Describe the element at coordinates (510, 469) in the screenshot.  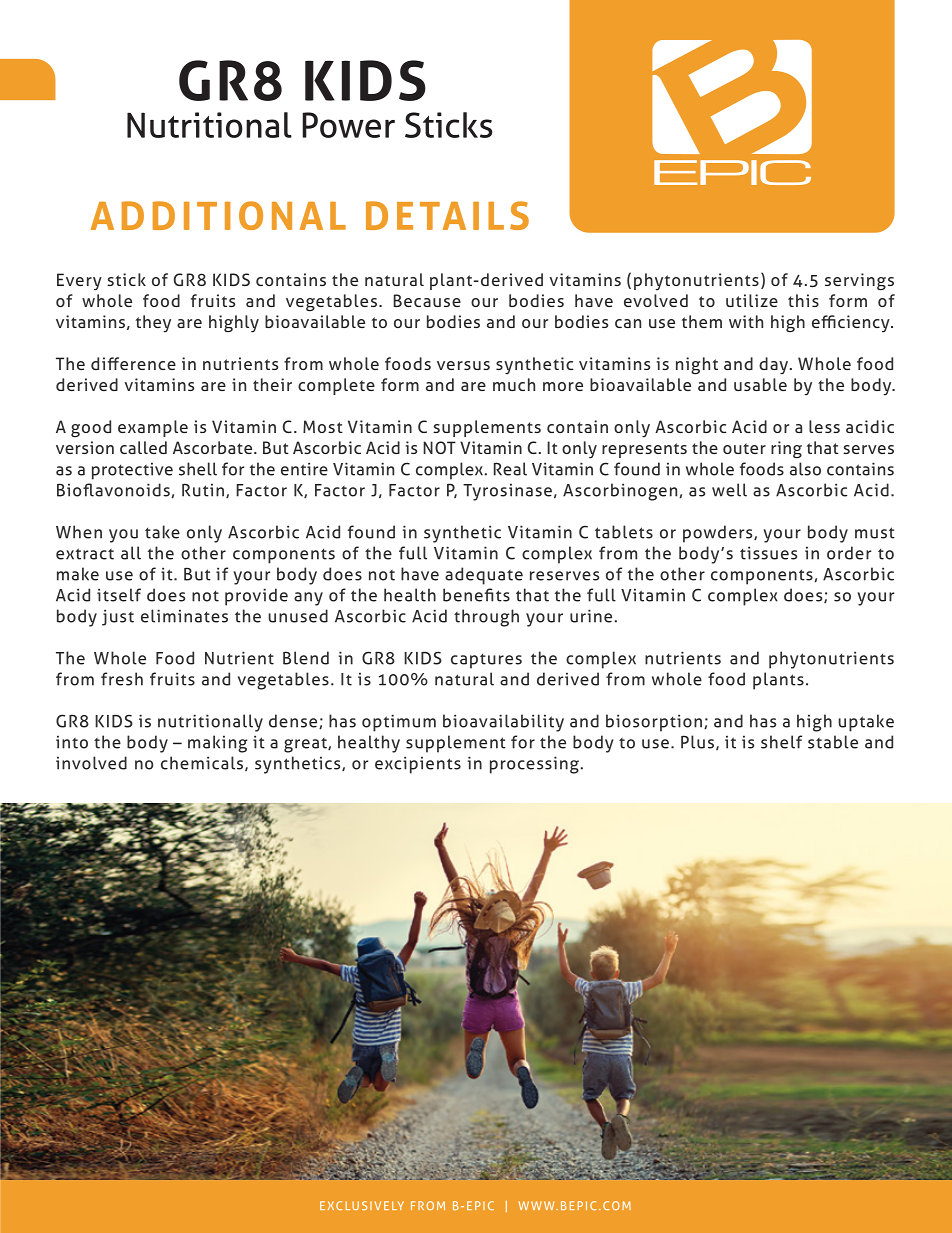
I see `Real` at that location.
